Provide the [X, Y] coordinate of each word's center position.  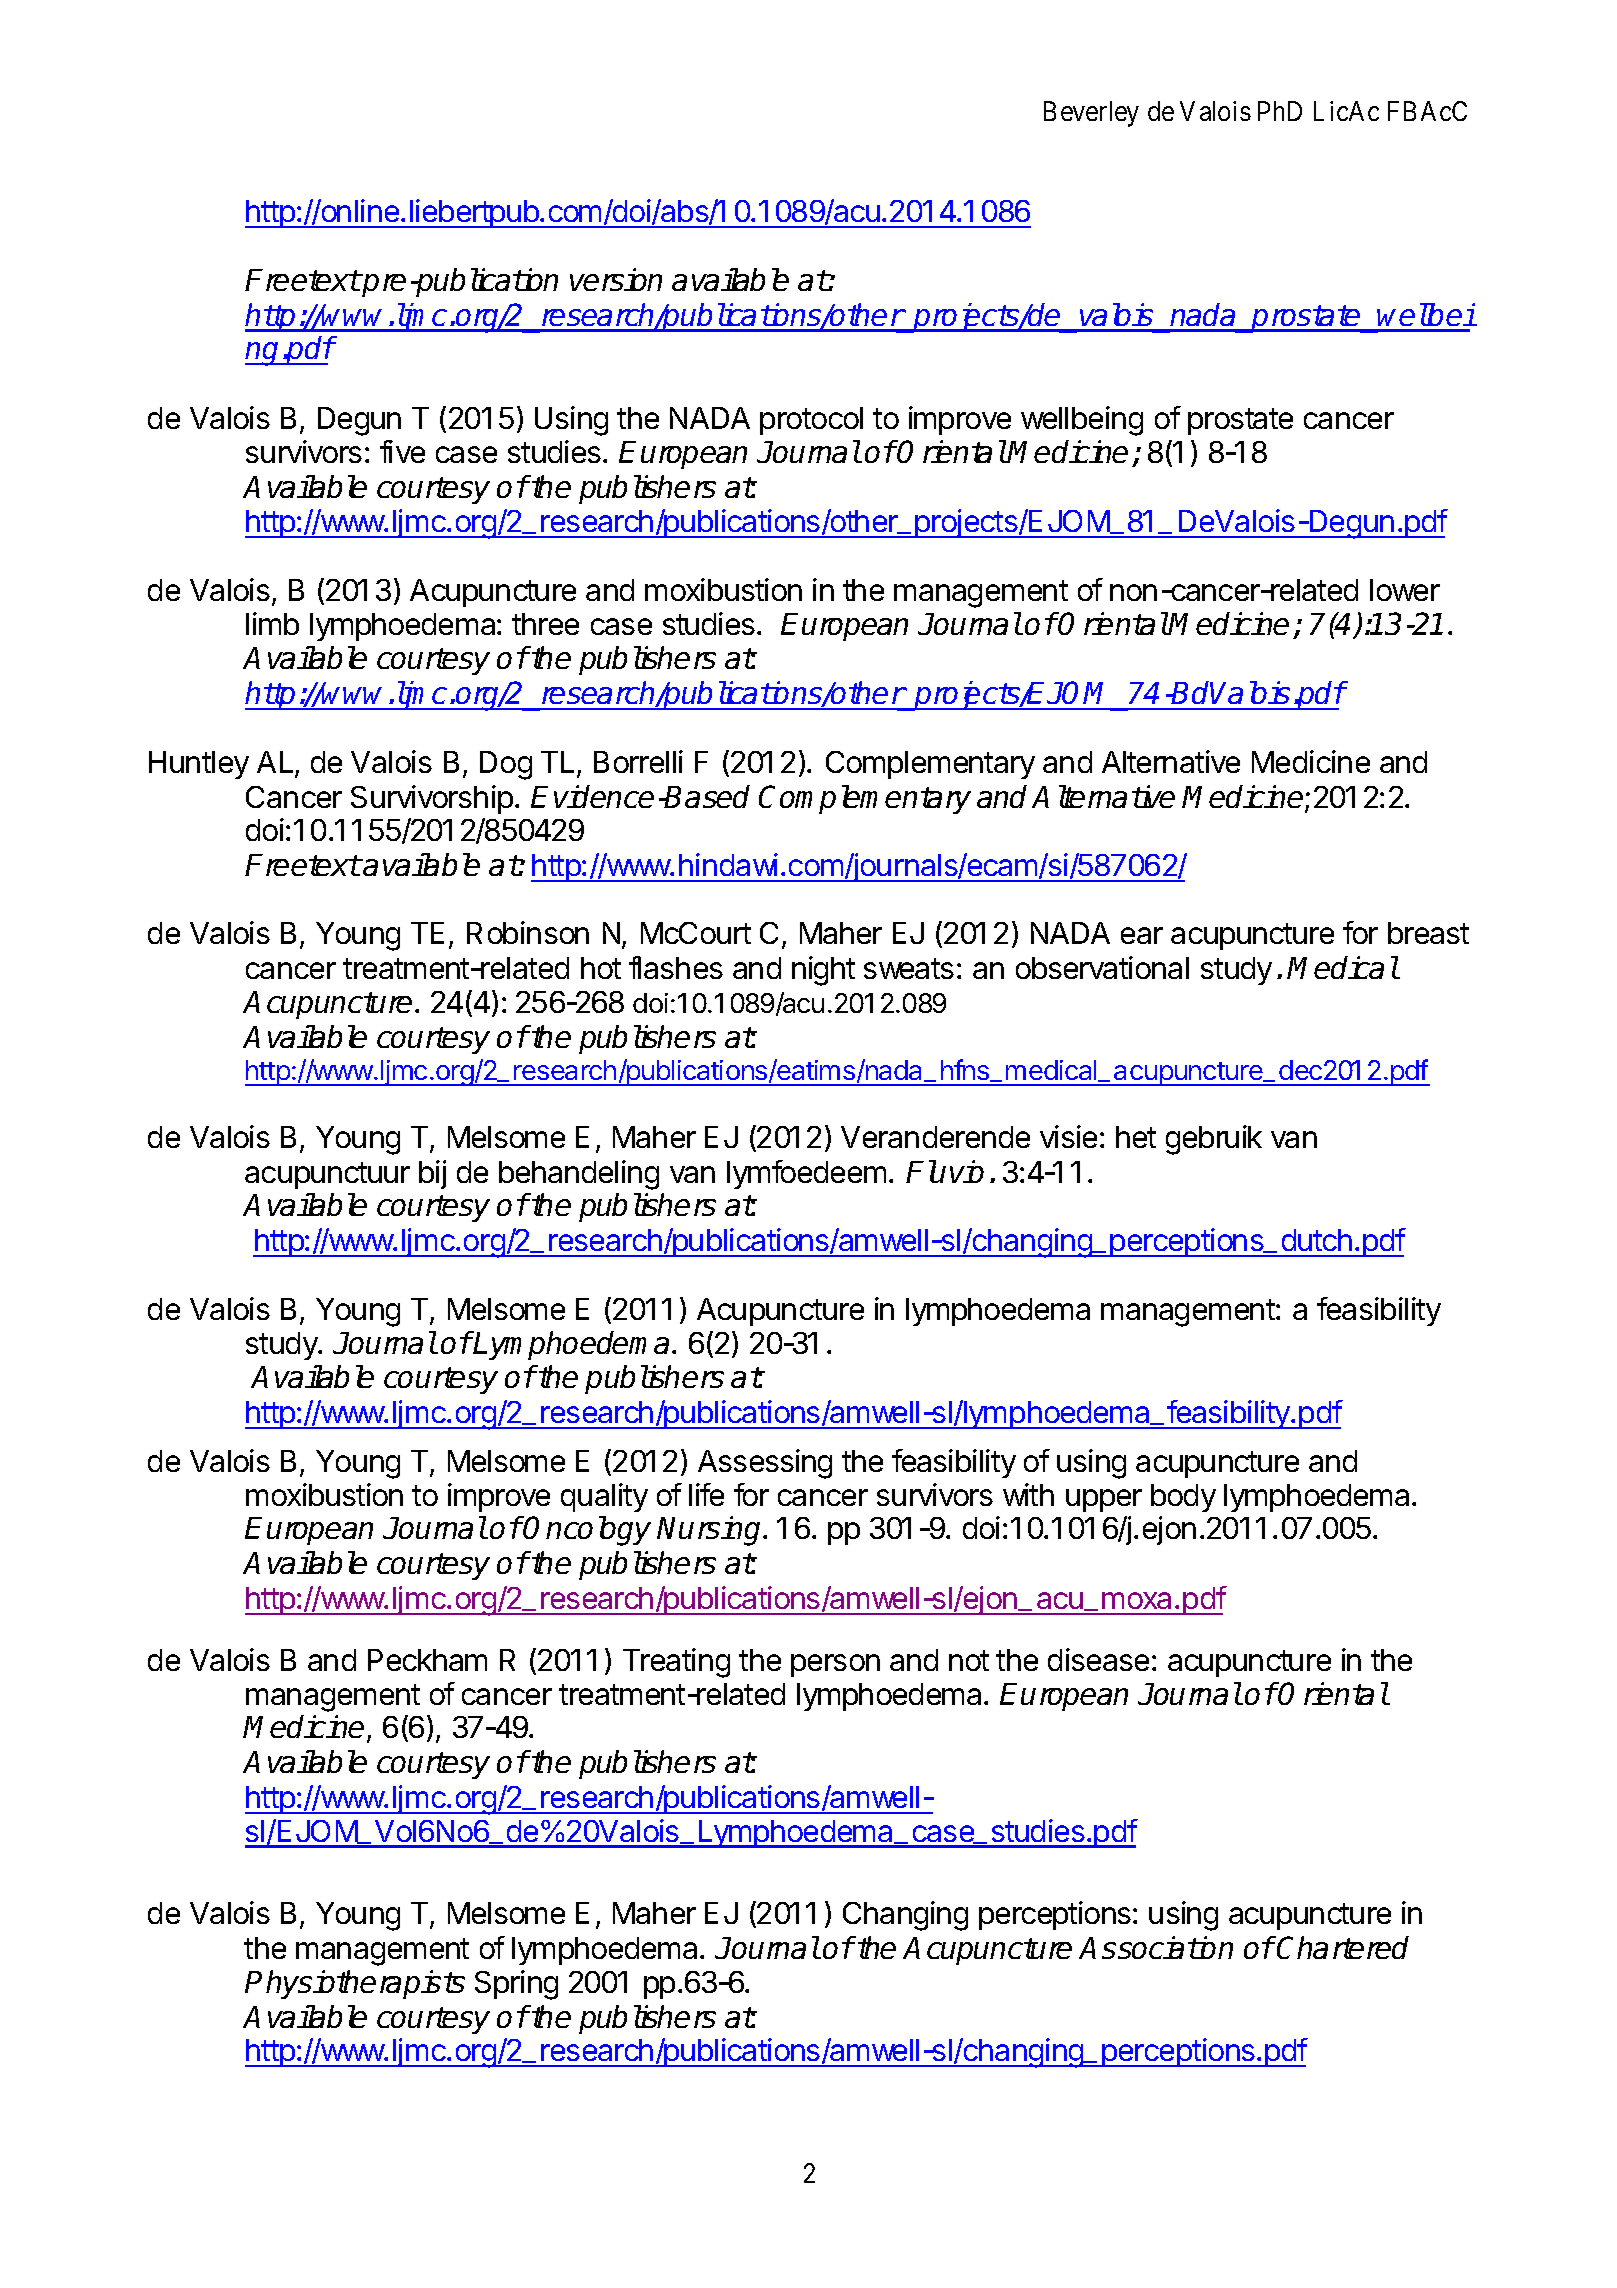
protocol [811, 421]
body [1183, 1498]
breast [1428, 933]
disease [1098, 1659]
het [1136, 1137]
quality [604, 1497]
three [545, 624]
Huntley [199, 765]
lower [1405, 590]
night [823, 971]
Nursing [711, 1531]
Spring [516, 1985]
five [402, 451]
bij [432, 1174]
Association [1156, 1947]
